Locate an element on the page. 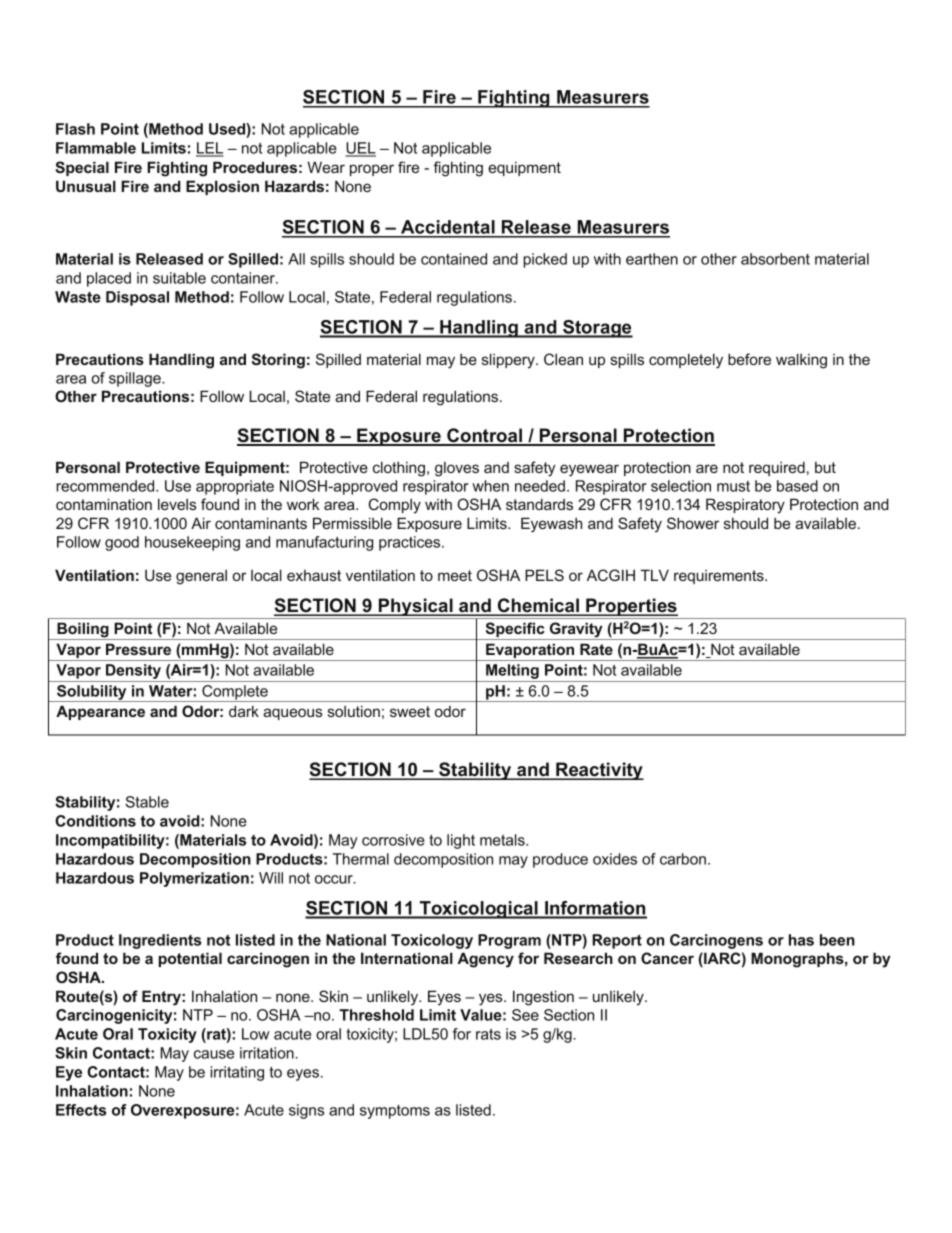  Reactivity is located at coordinates (599, 771).
